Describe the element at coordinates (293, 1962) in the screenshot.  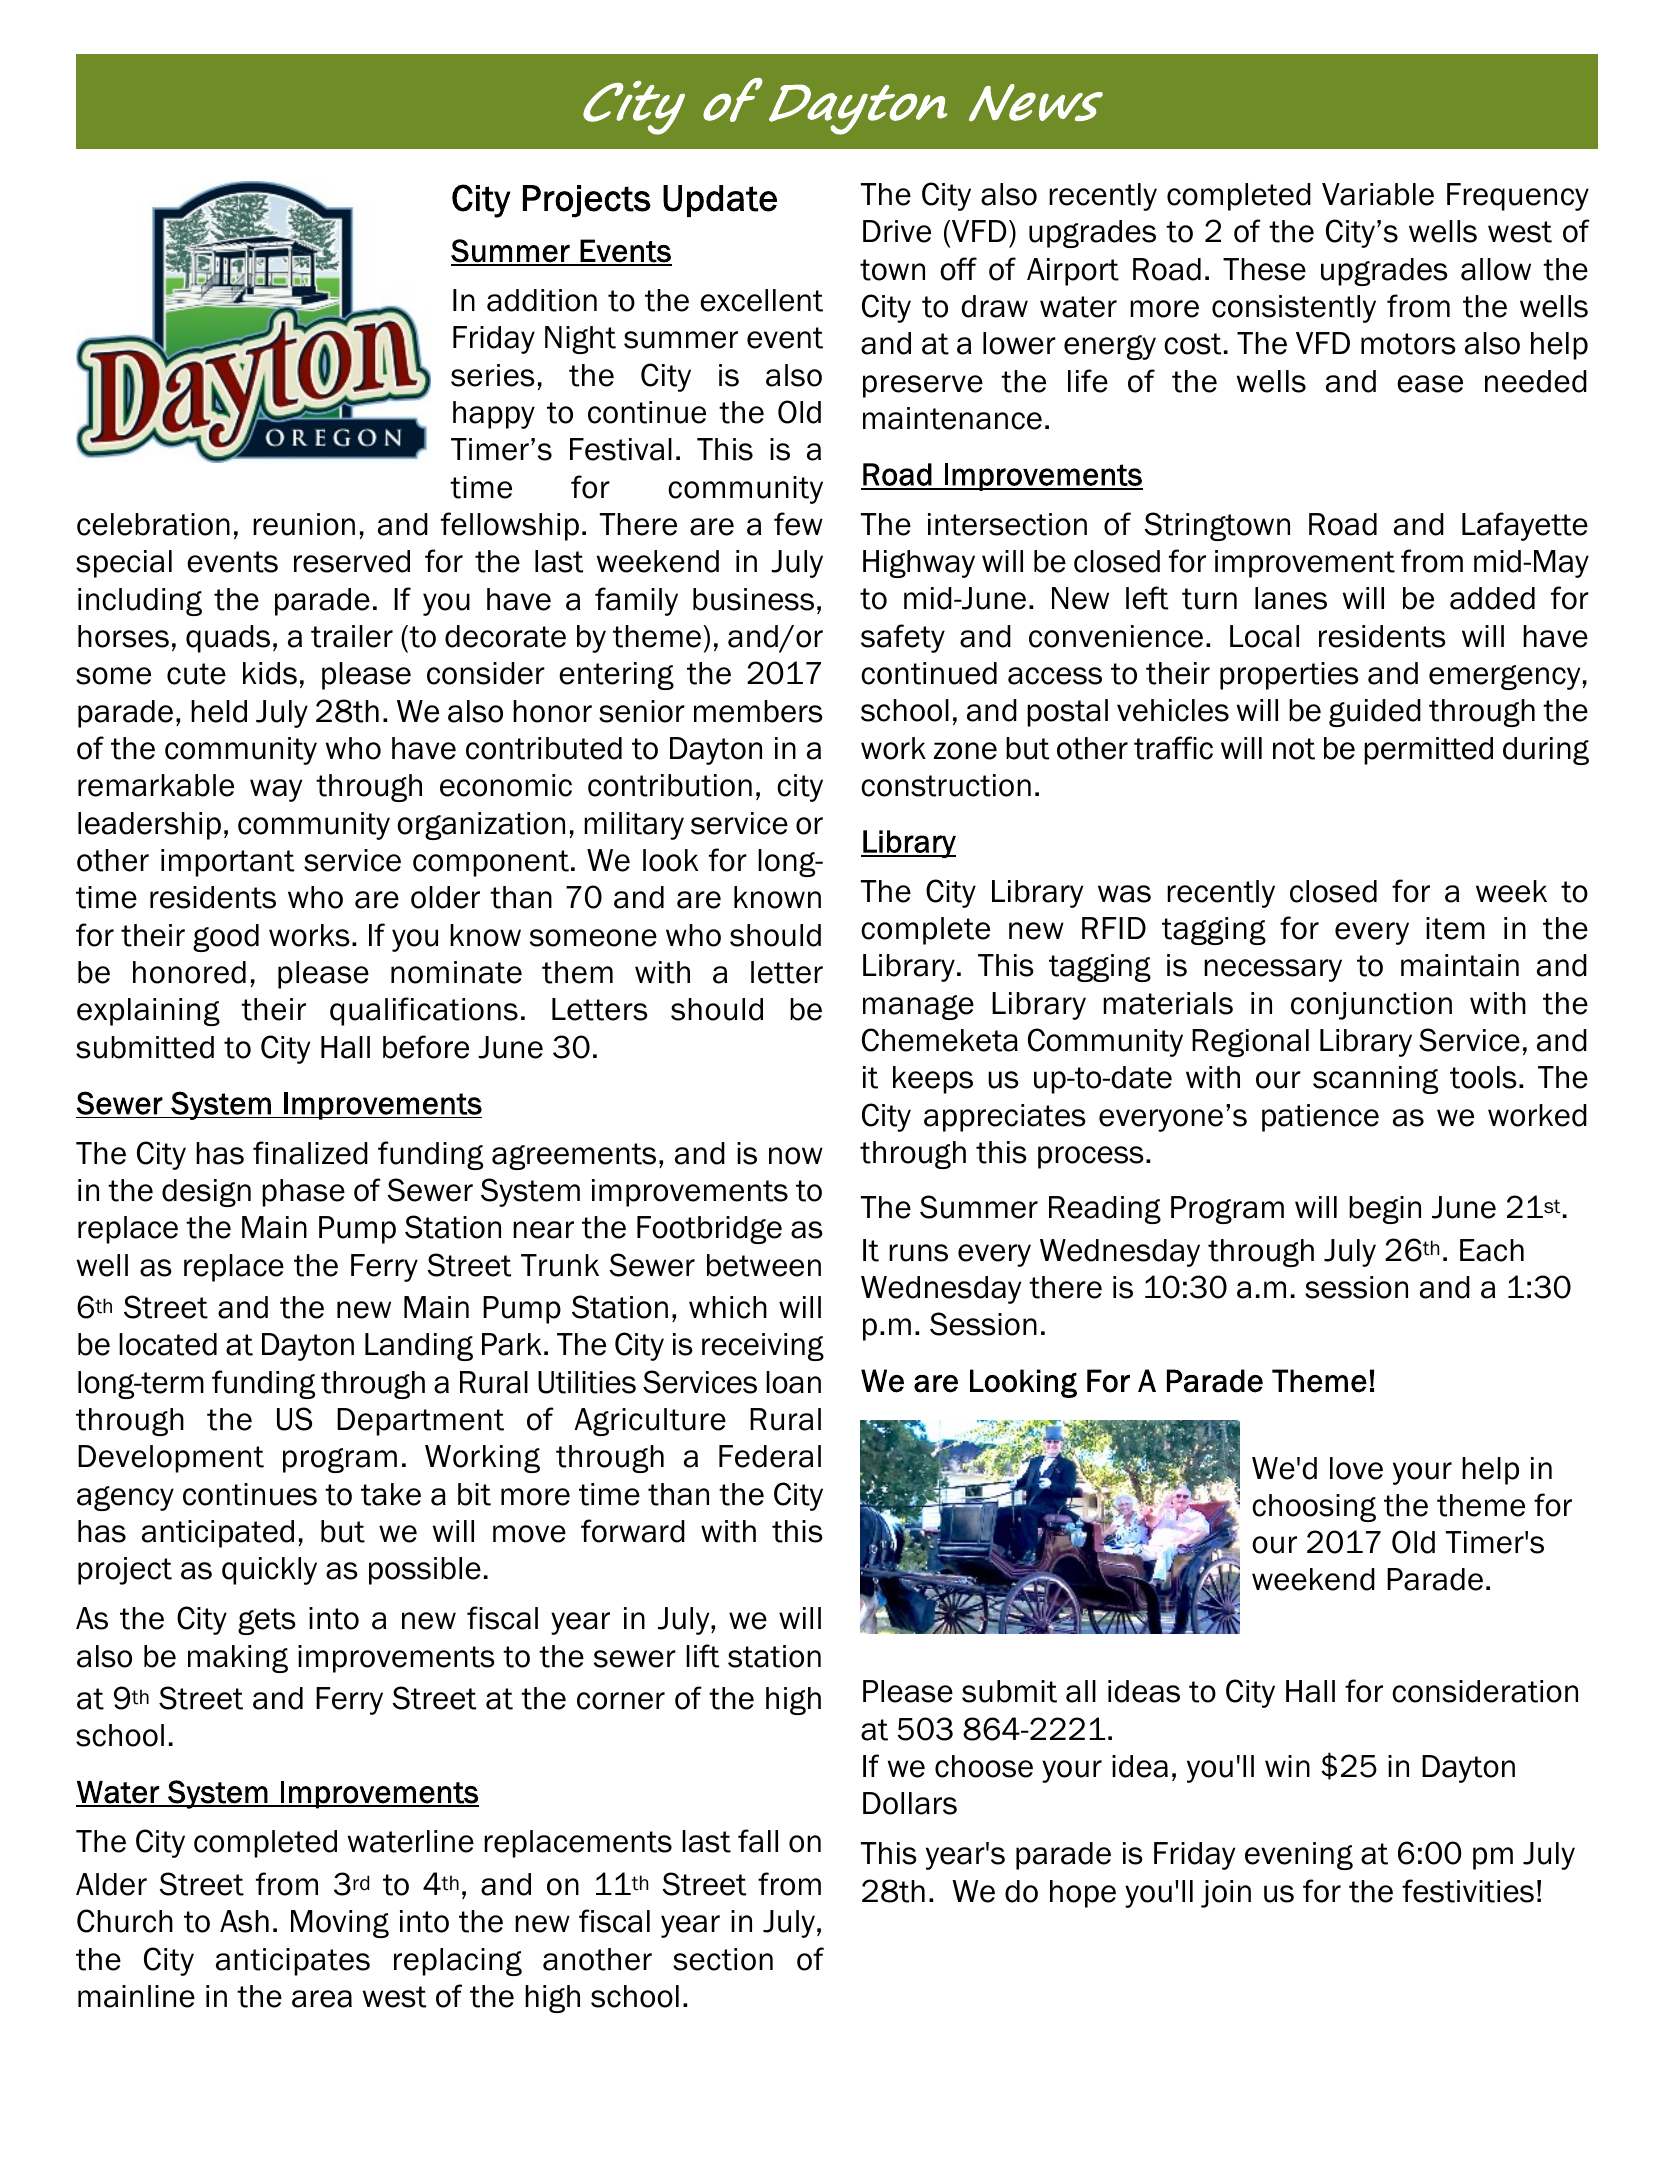
I see `anticipates` at that location.
